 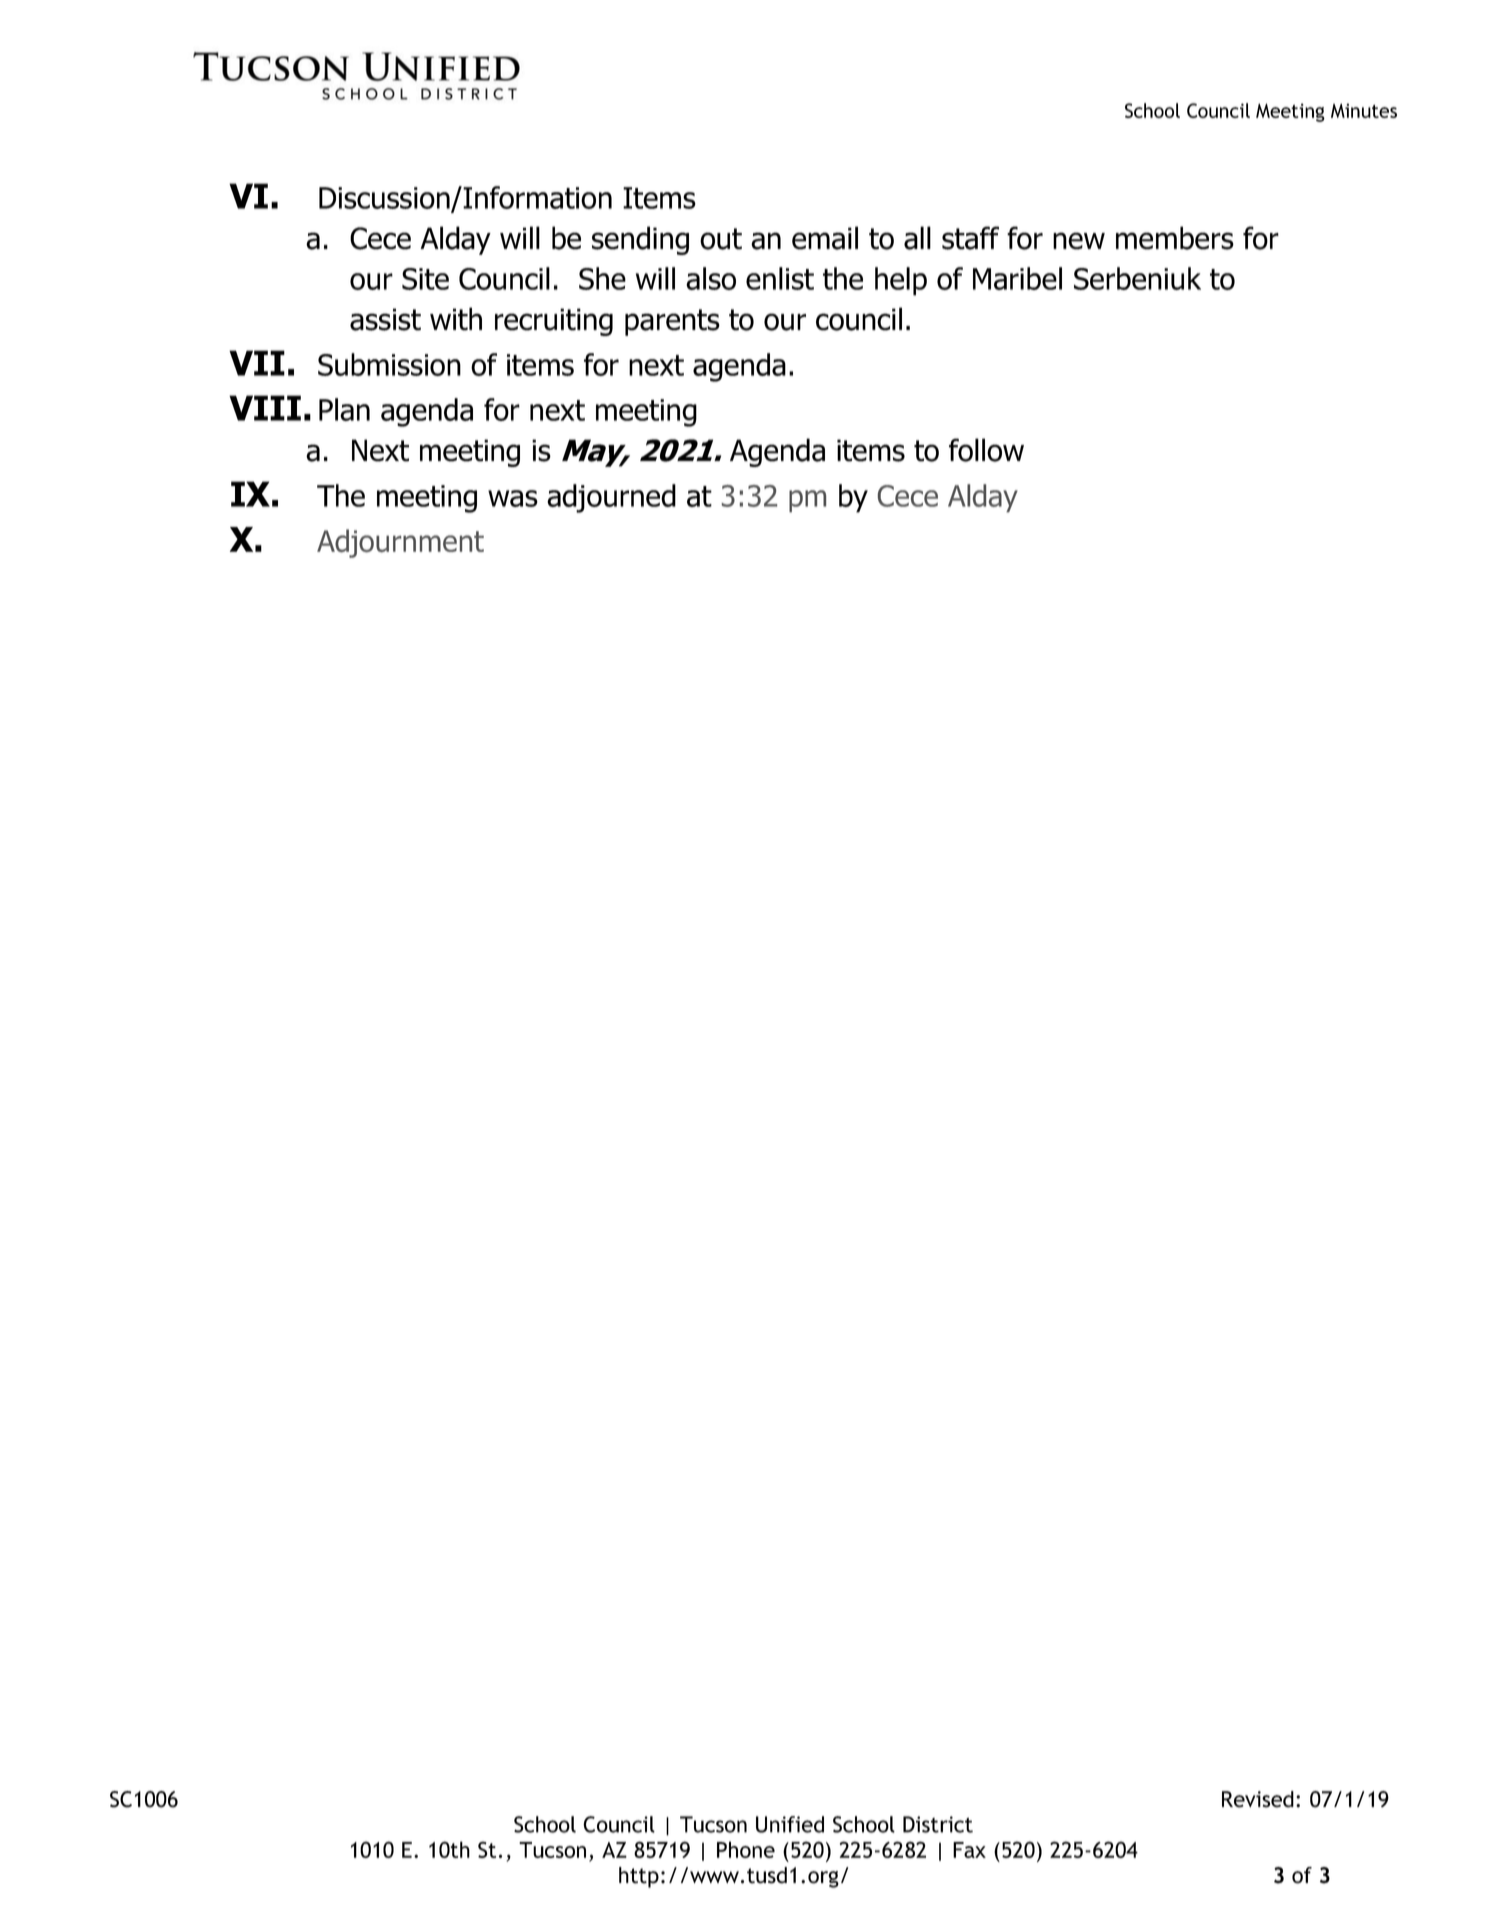 What do you see at coordinates (1258, 1799) in the image?
I see `Revised` at bounding box center [1258, 1799].
